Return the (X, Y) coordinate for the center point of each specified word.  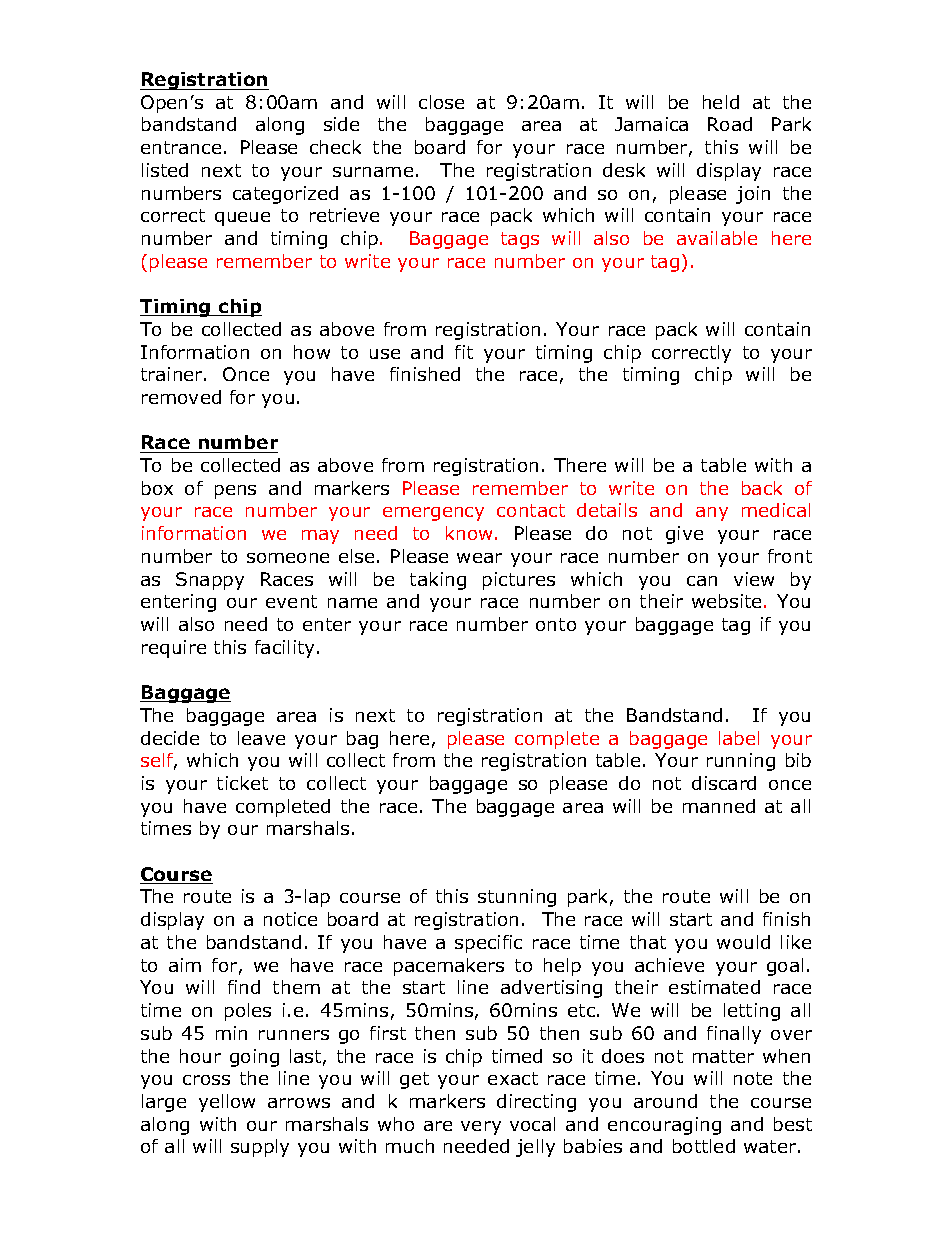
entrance (181, 147)
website (726, 601)
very (481, 1128)
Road (730, 124)
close (441, 102)
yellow (227, 1103)
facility (284, 649)
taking (438, 581)
